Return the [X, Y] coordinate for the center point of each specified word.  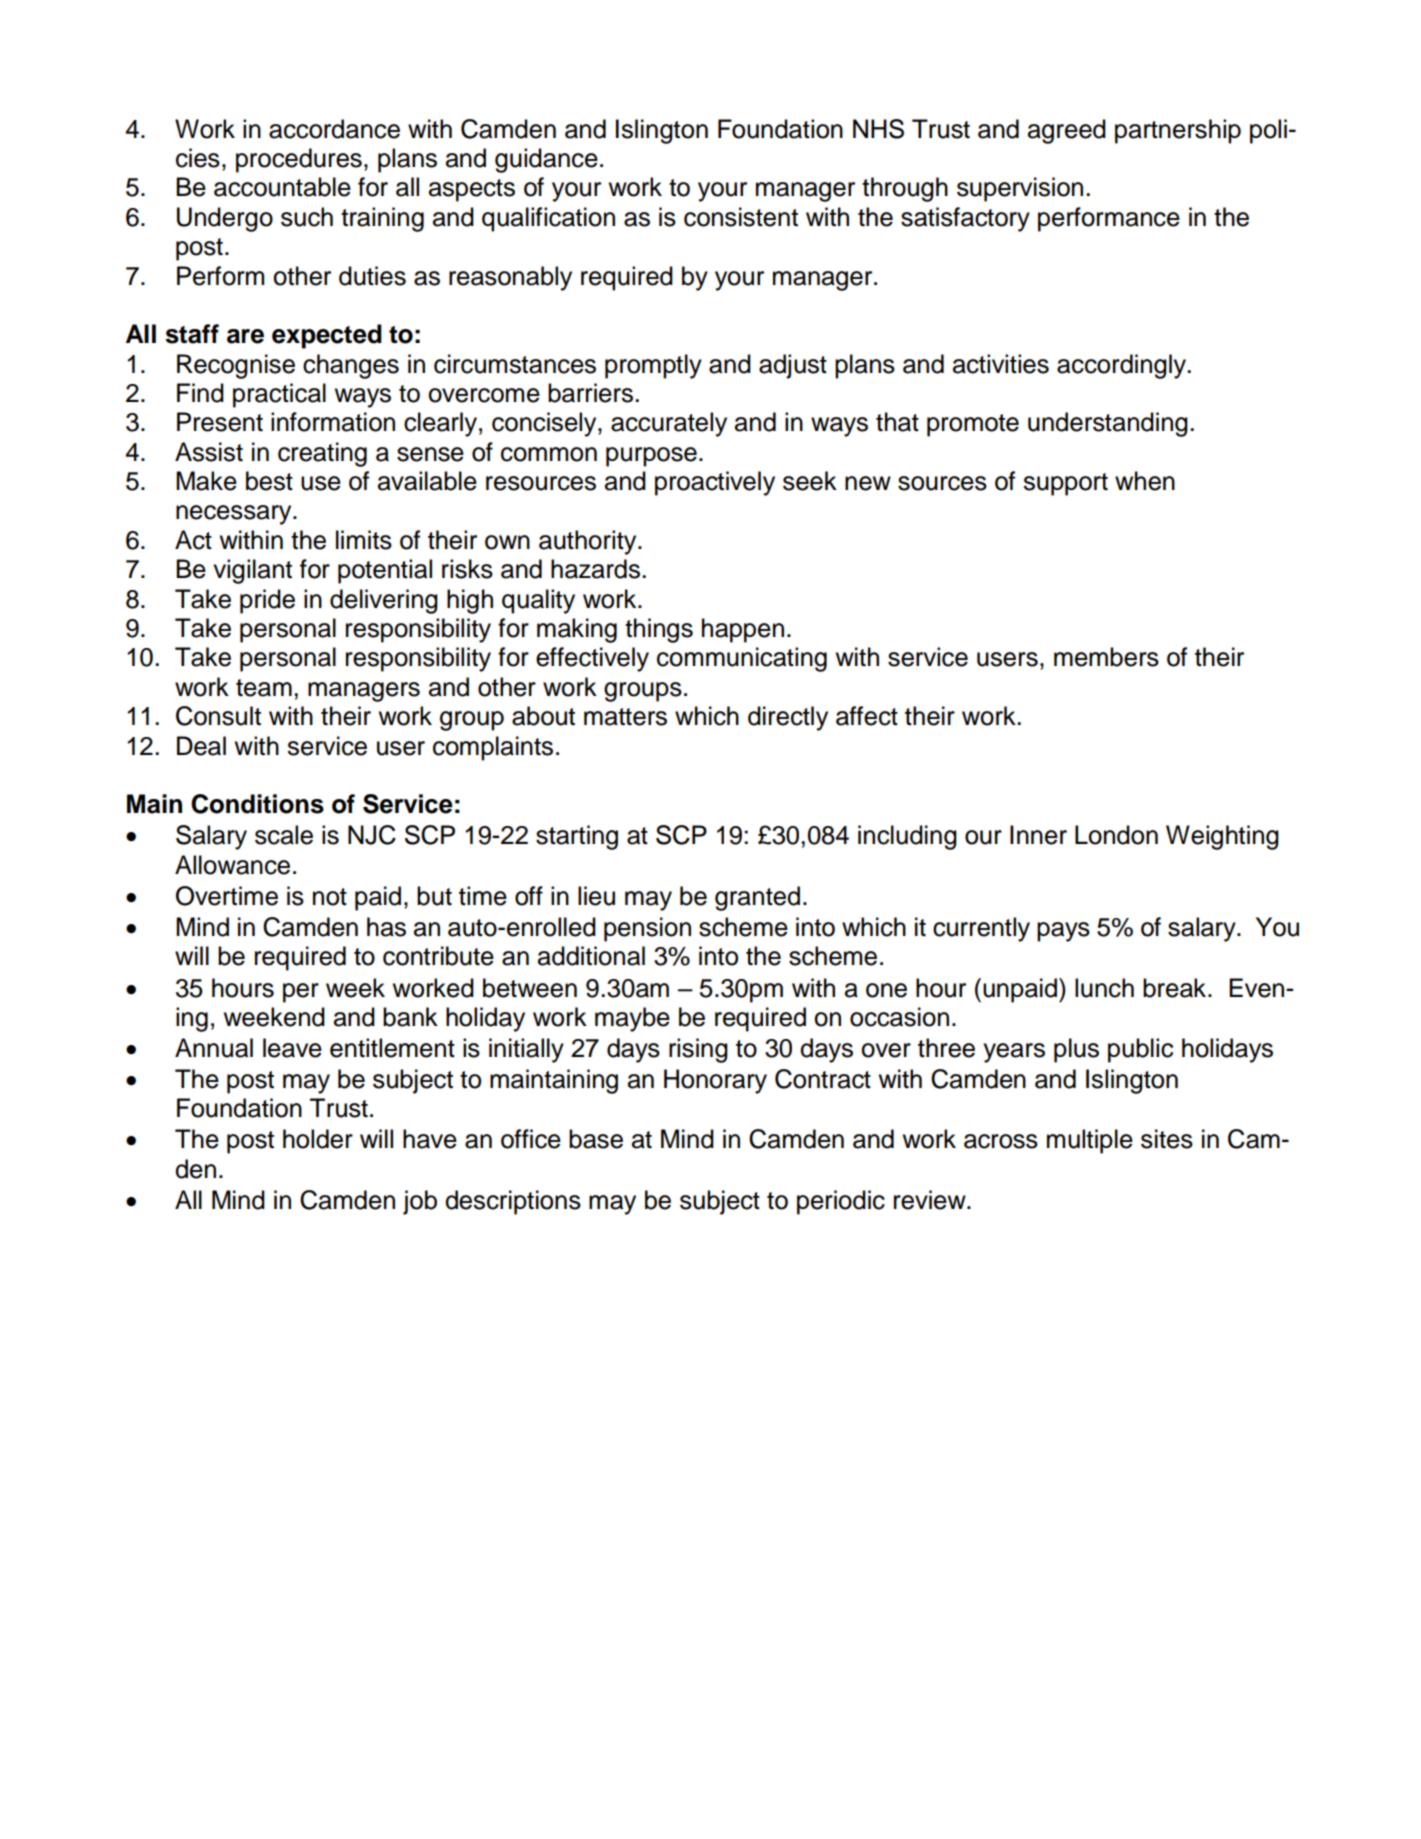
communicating [742, 659]
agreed [1067, 131]
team [264, 688]
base [596, 1139]
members [1106, 657]
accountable [282, 187]
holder [318, 1139]
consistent [741, 217]
